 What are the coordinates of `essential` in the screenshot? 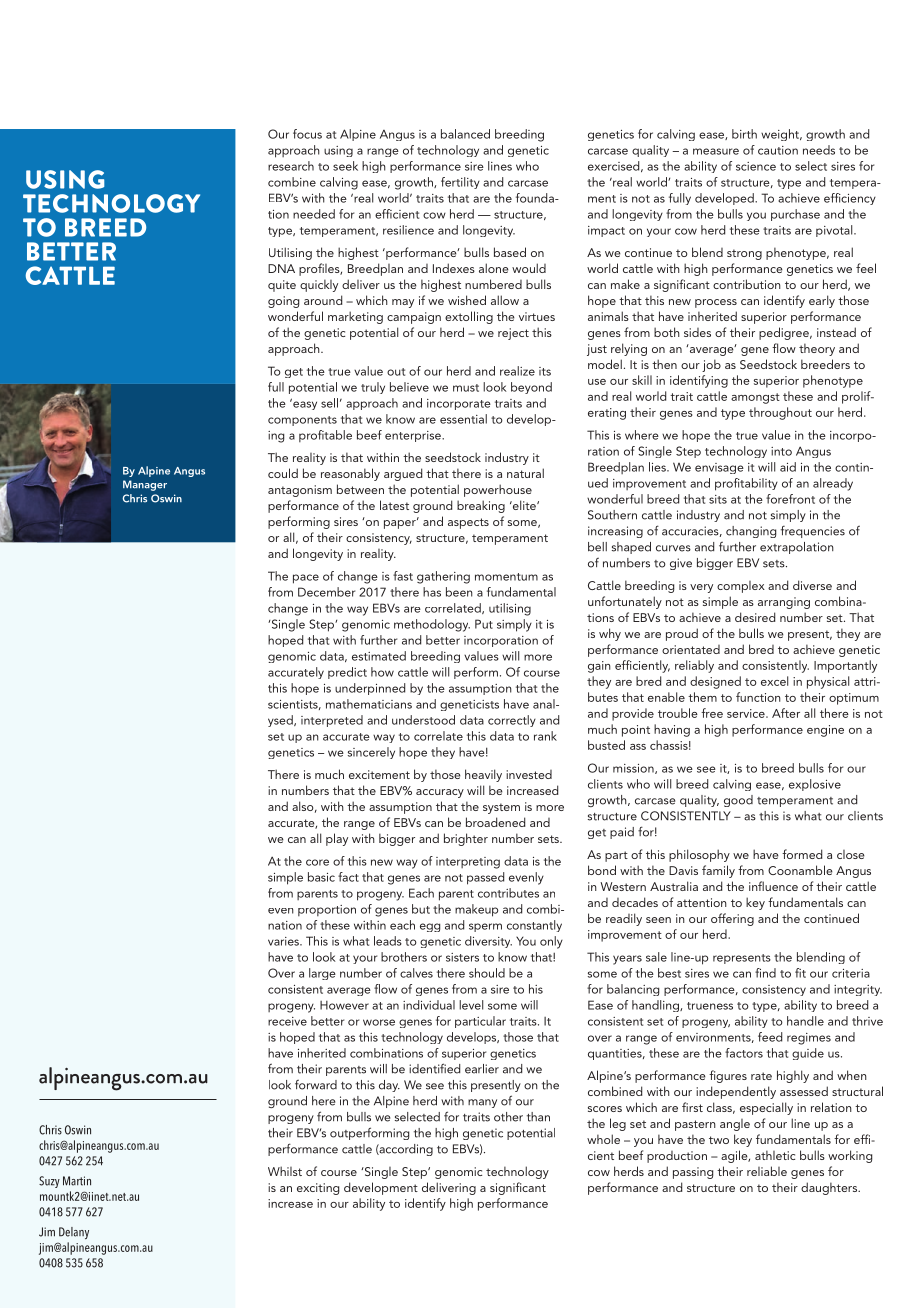 It's located at (463, 419).
